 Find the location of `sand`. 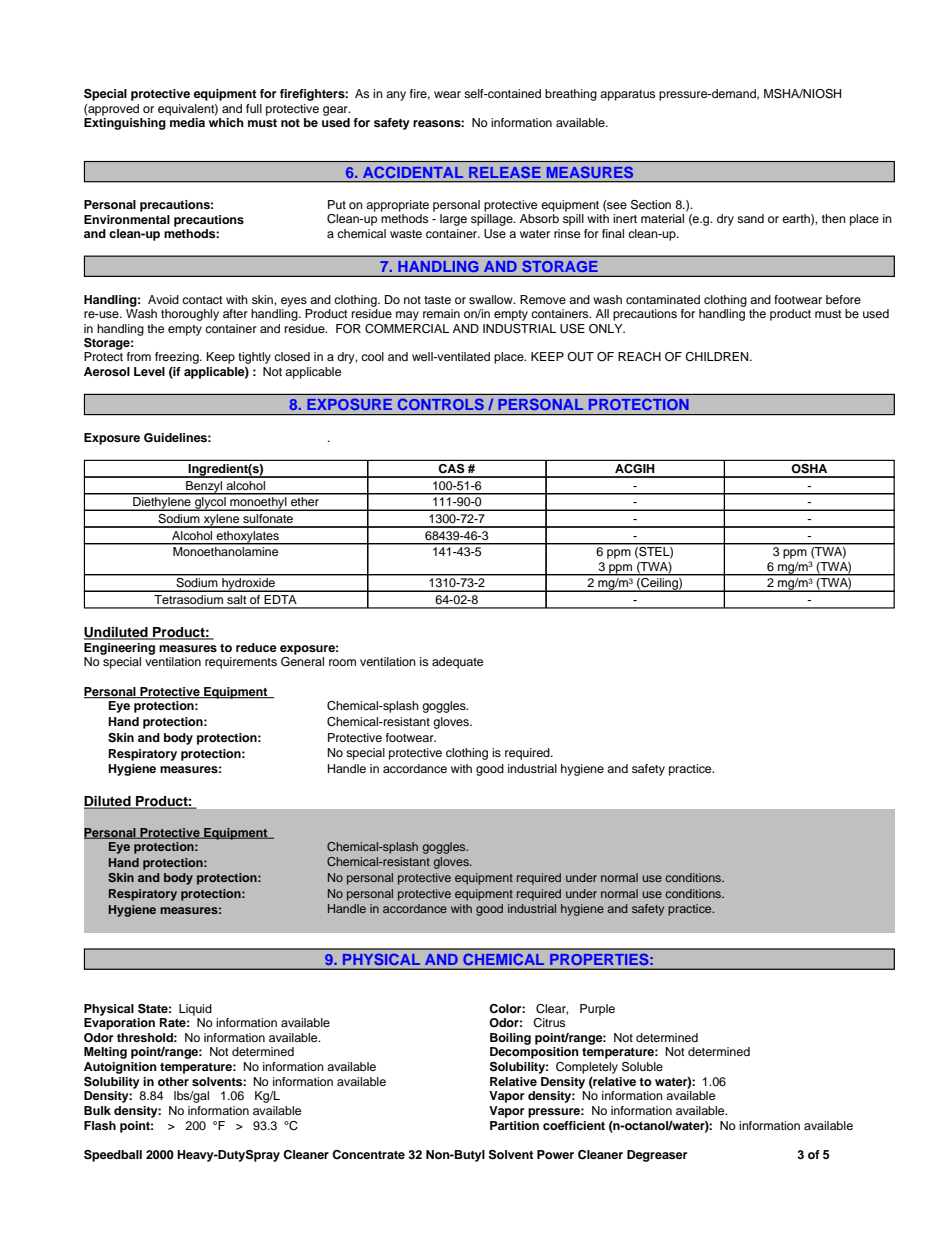

sand is located at coordinates (750, 218).
